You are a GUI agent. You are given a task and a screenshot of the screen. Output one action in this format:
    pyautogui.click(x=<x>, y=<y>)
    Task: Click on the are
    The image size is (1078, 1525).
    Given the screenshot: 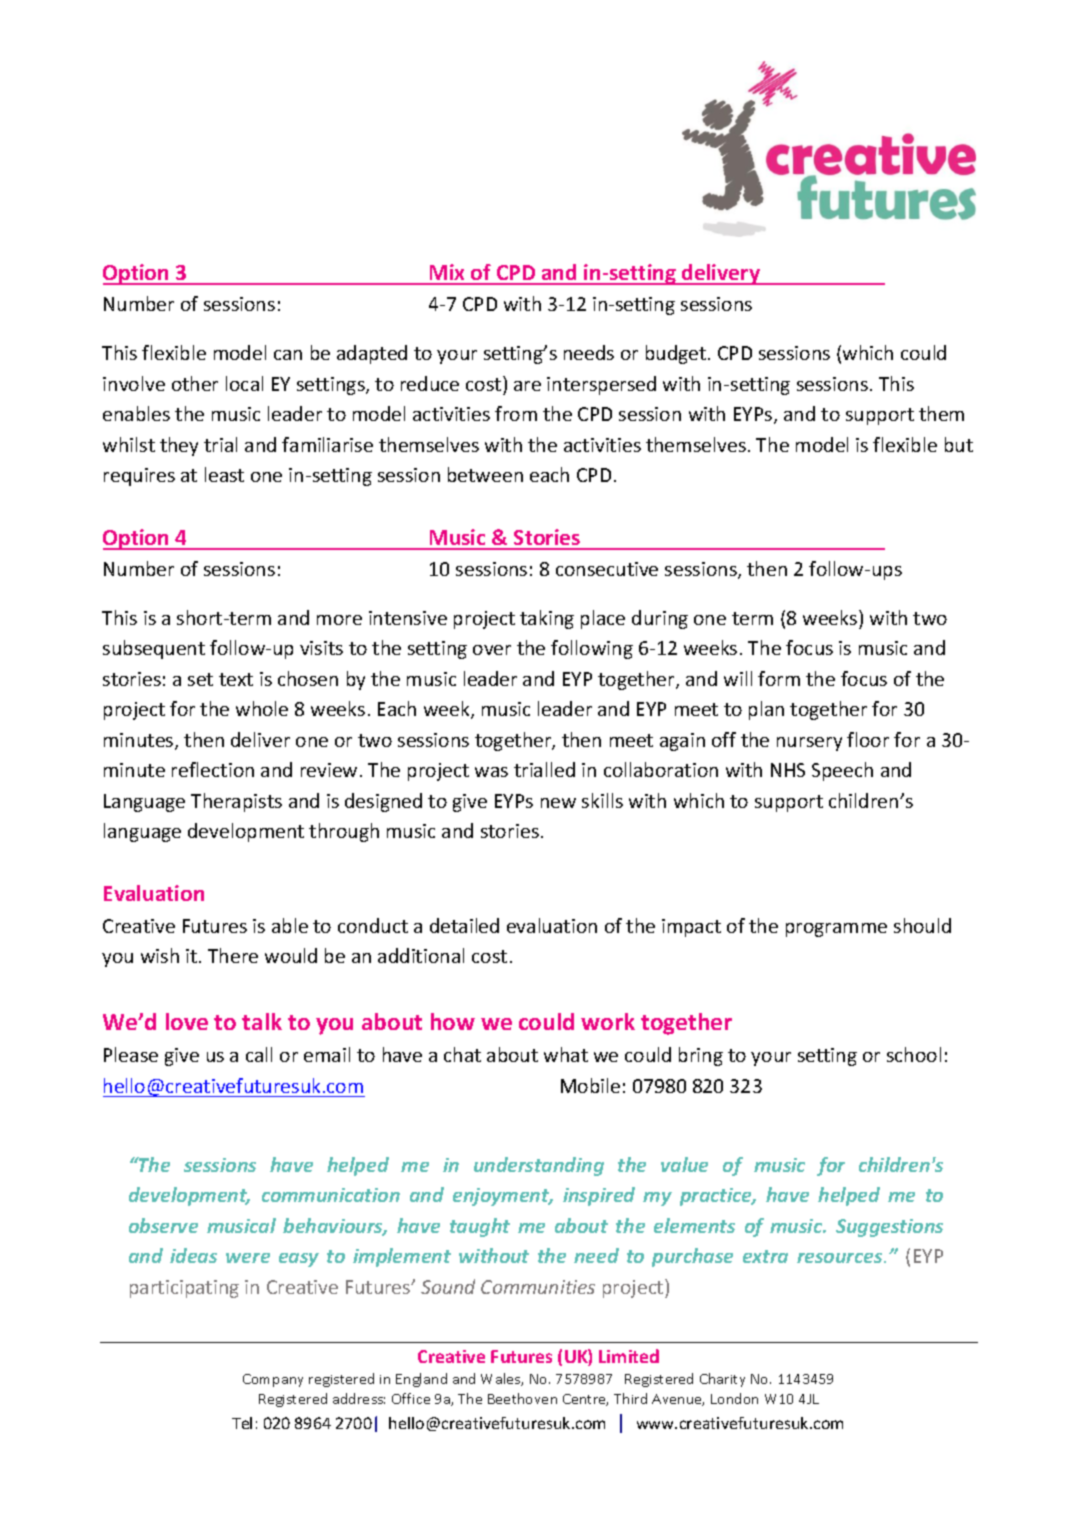 What is the action you would take?
    pyautogui.click(x=527, y=386)
